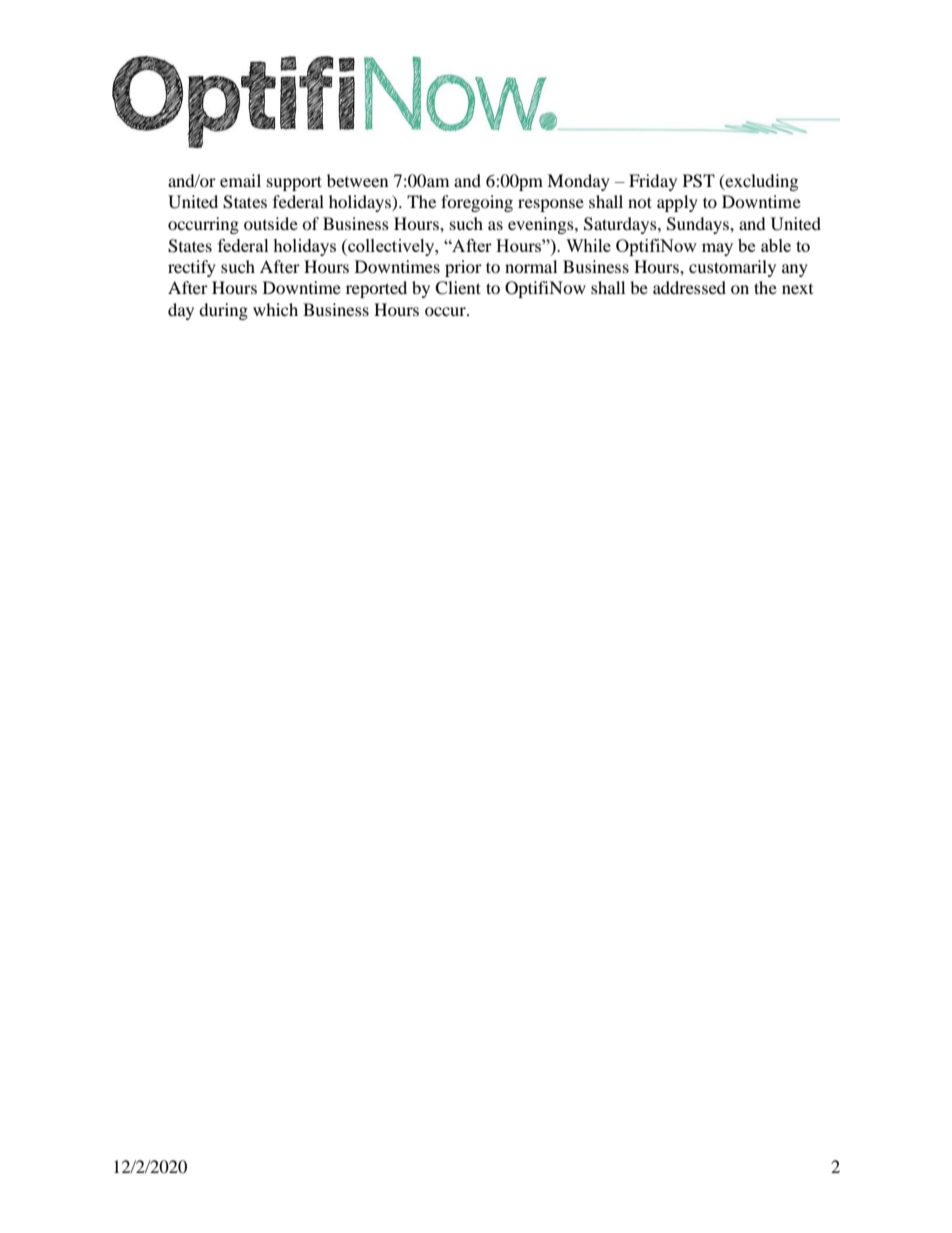 The height and width of the image is (1233, 952). What do you see at coordinates (294, 183) in the image?
I see `support` at bounding box center [294, 183].
